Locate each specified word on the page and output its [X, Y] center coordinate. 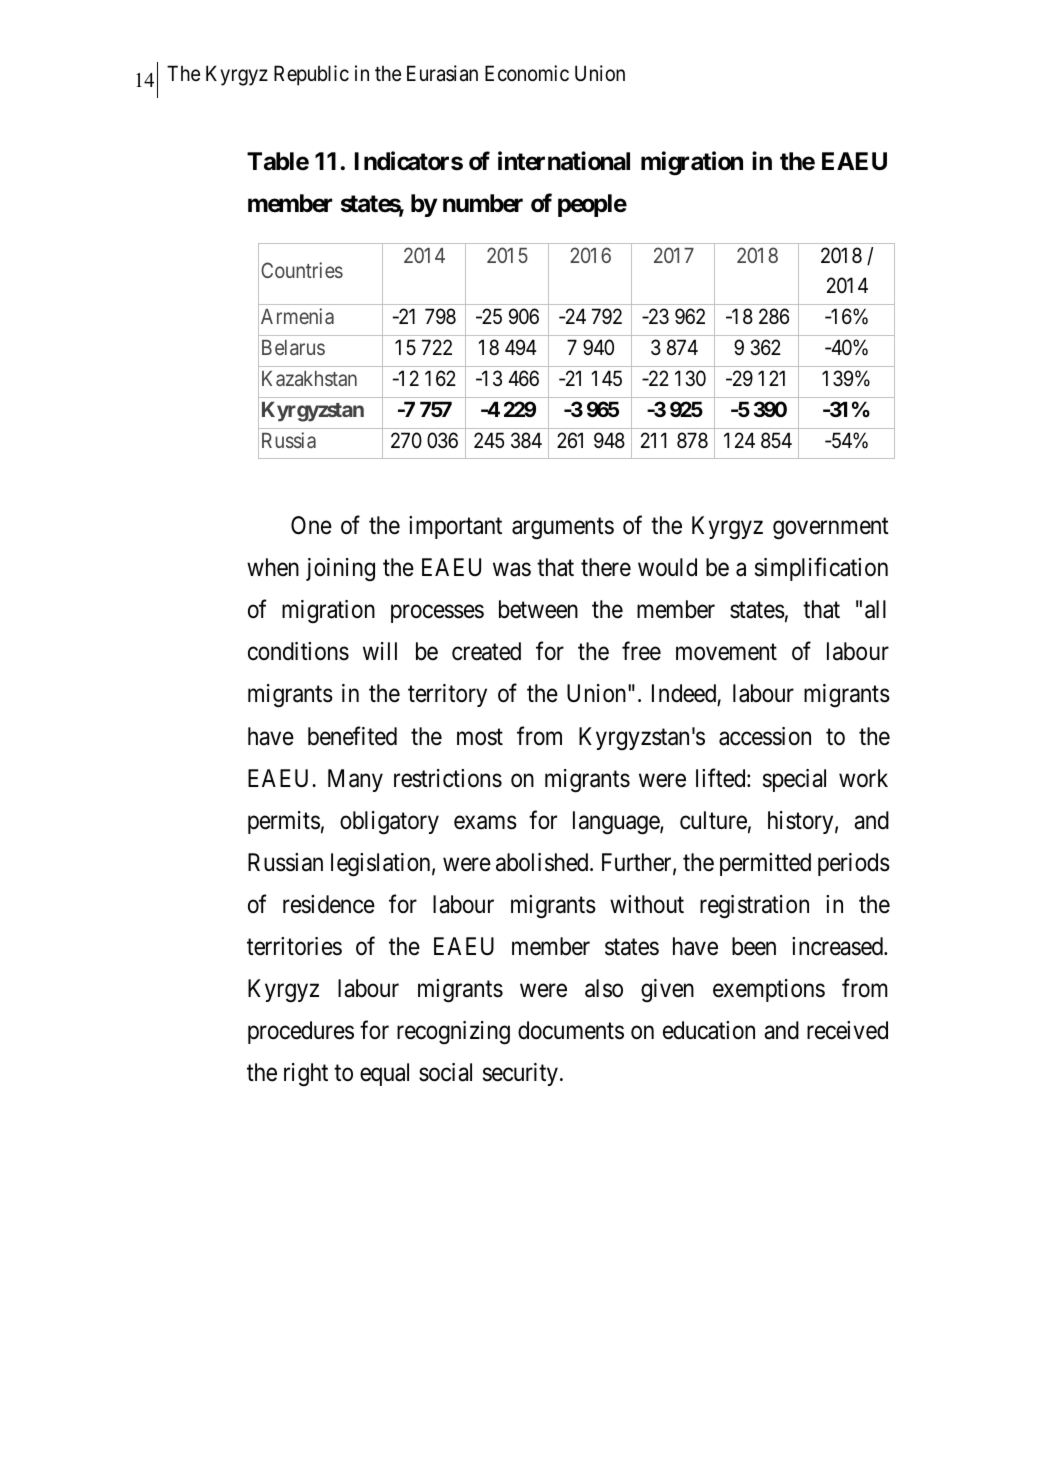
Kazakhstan [309, 378]
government [831, 529]
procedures [301, 1032]
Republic [311, 75]
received [847, 1030]
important [455, 527]
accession [765, 736]
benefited [352, 736]
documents [571, 1030]
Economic [527, 73]
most [480, 737]
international [564, 161]
